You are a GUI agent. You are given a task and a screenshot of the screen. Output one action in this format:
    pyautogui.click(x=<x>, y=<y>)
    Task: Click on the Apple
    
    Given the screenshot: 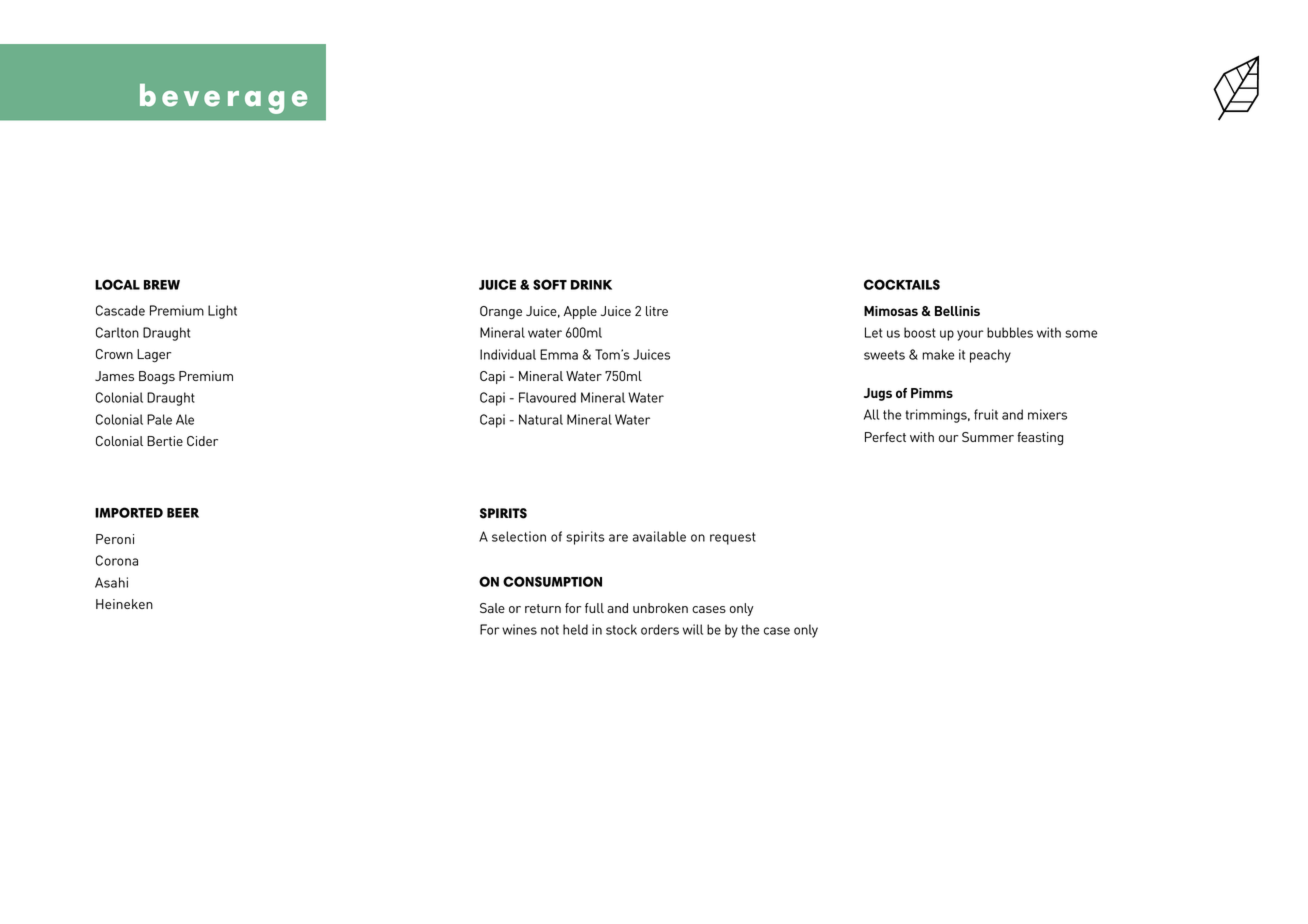 What is the action you would take?
    pyautogui.click(x=580, y=312)
